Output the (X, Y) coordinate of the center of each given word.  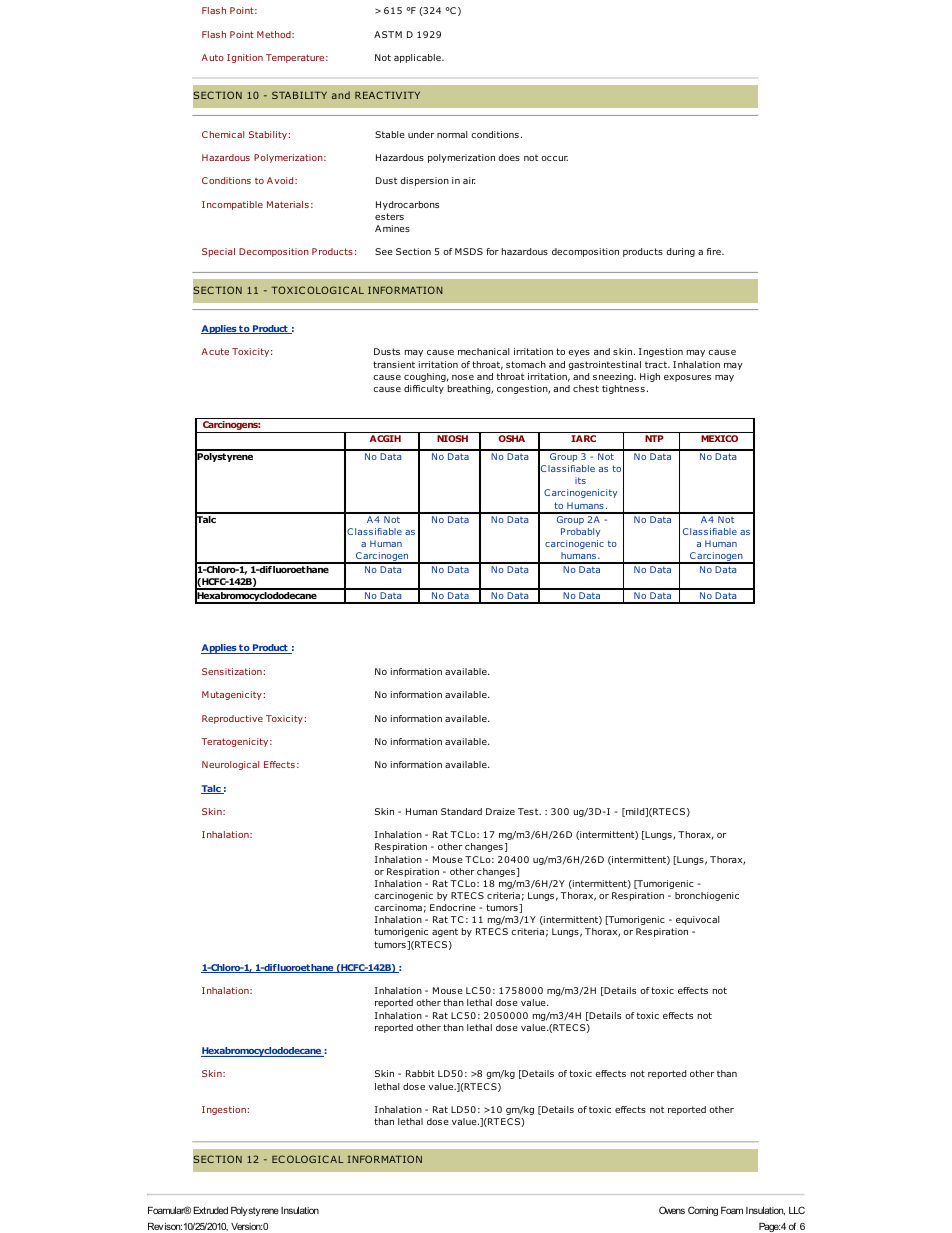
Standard (461, 811)
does (509, 157)
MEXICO (719, 438)
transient (394, 364)
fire (715, 251)
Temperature (296, 58)
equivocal (697, 920)
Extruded (210, 1210)
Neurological (230, 765)
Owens (672, 1210)
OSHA (511, 438)
